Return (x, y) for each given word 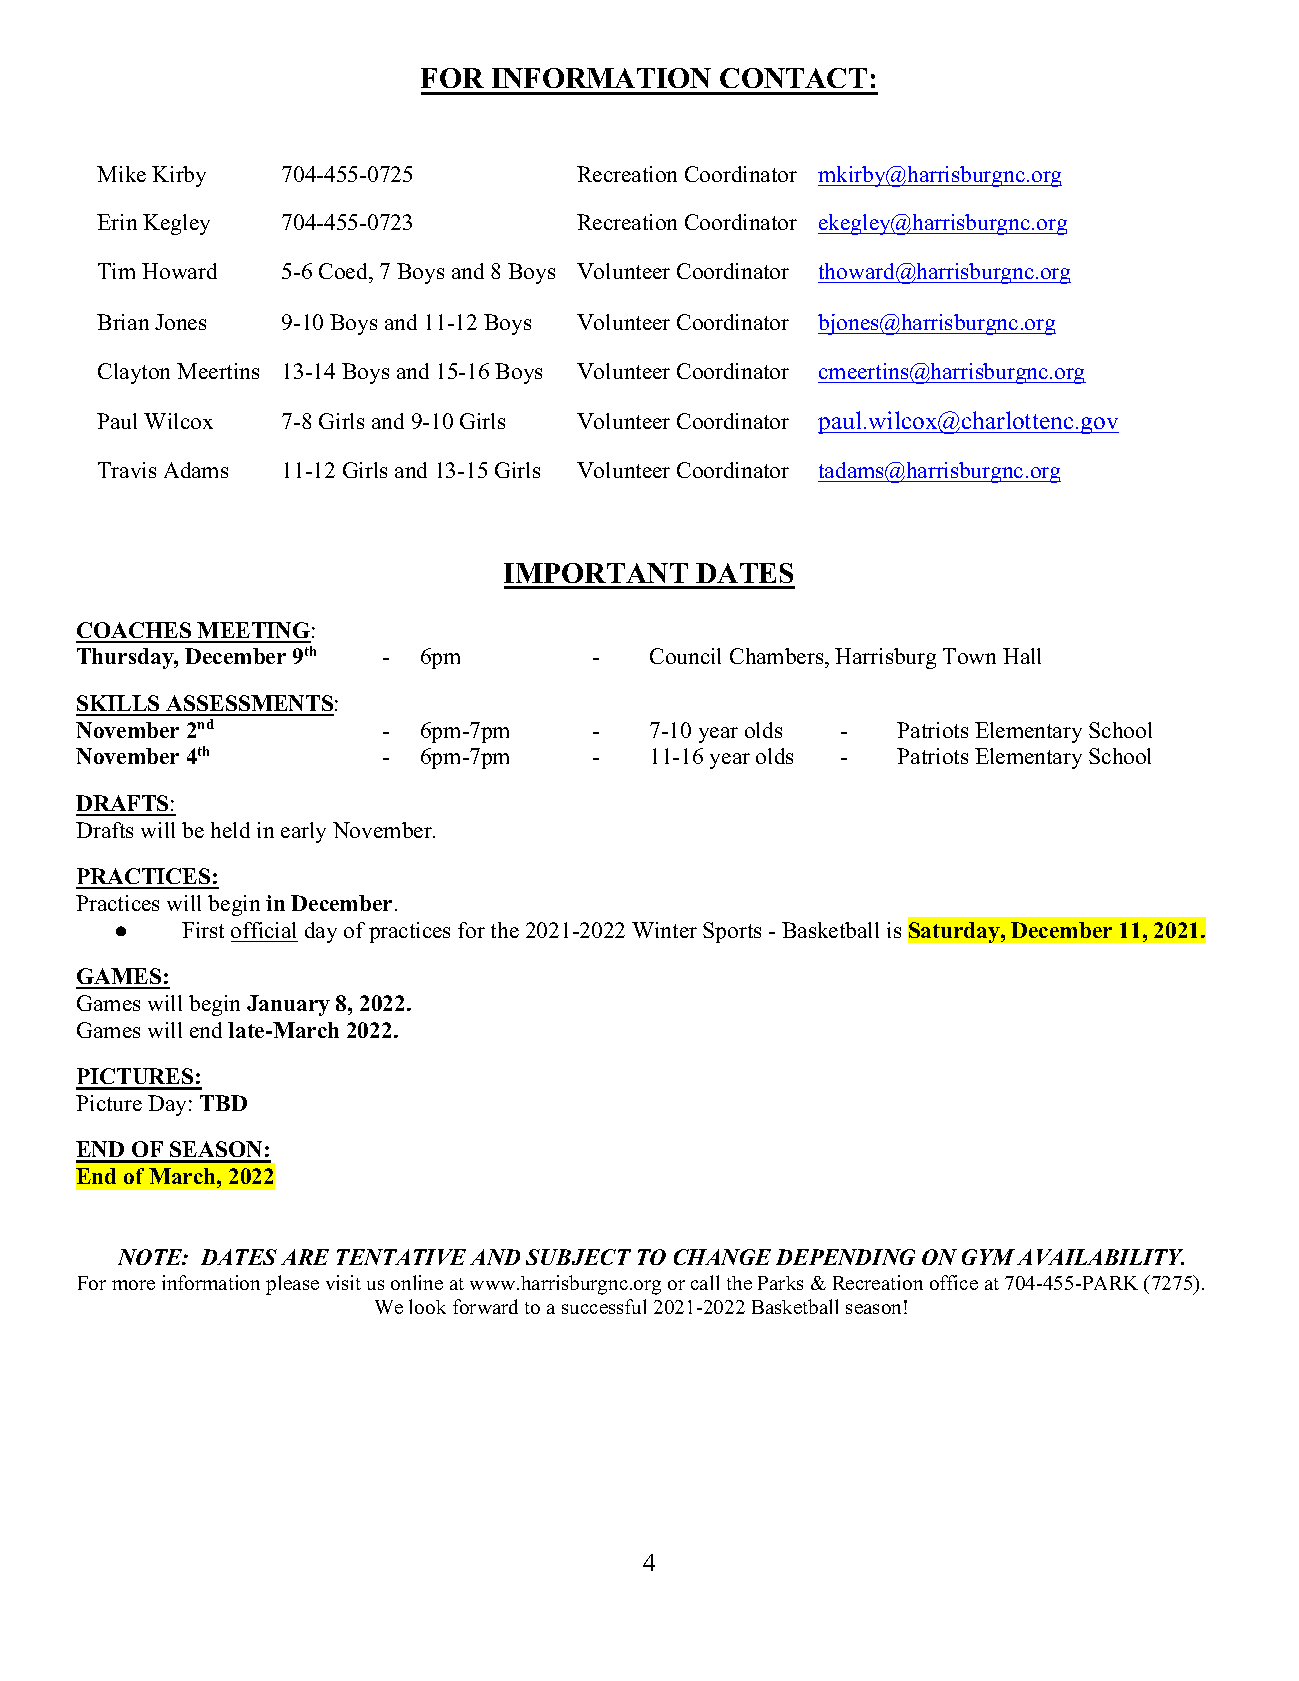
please (292, 1285)
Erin (117, 222)
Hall (1022, 656)
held (230, 830)
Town (969, 656)
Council (685, 656)
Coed (345, 271)
